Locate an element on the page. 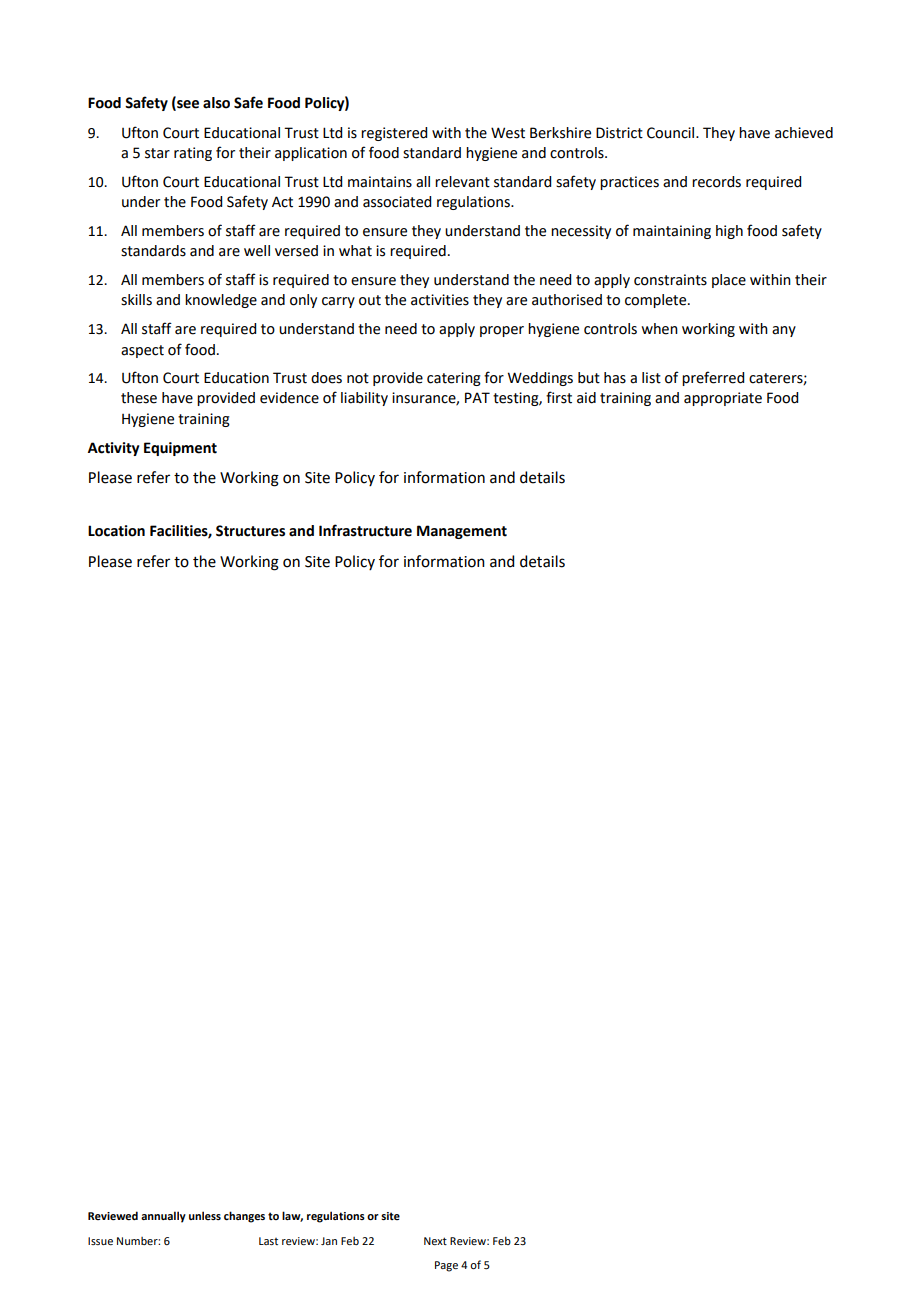  Next is located at coordinates (435, 1241).
